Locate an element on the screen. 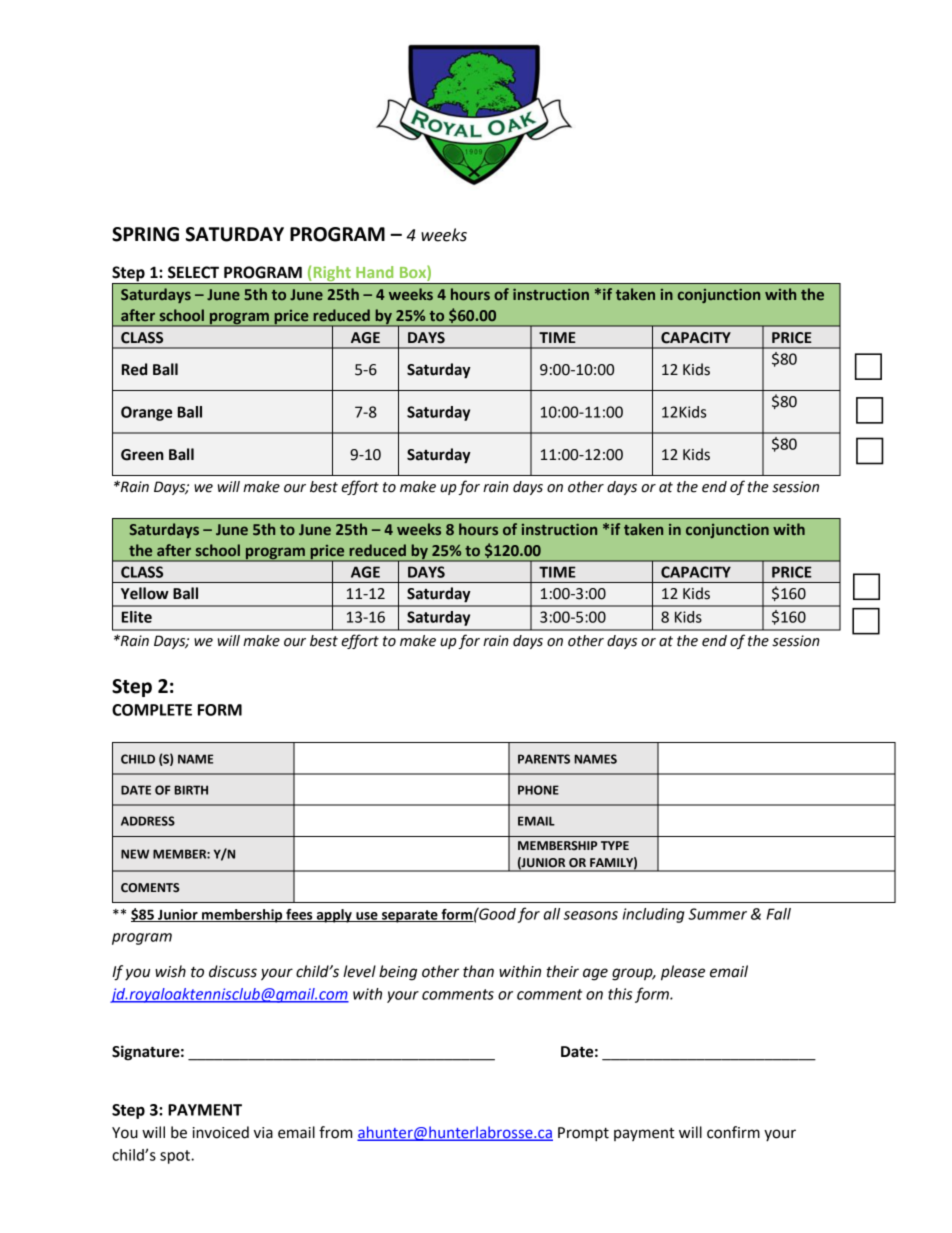  SELECT is located at coordinates (193, 272).
